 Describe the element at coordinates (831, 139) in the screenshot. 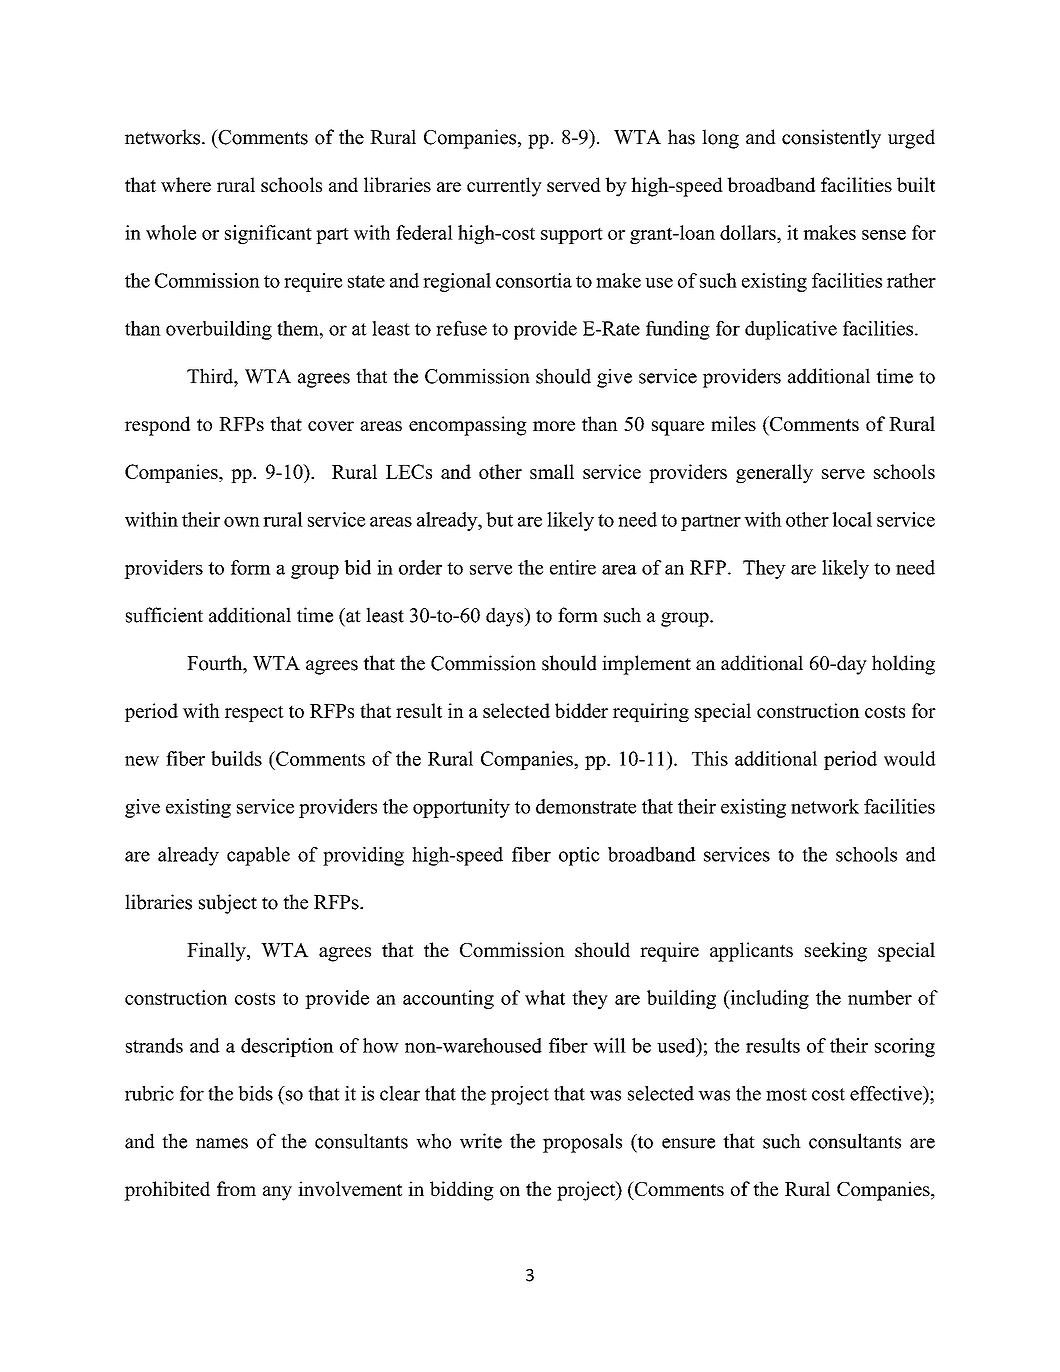

I see `consistently` at that location.
